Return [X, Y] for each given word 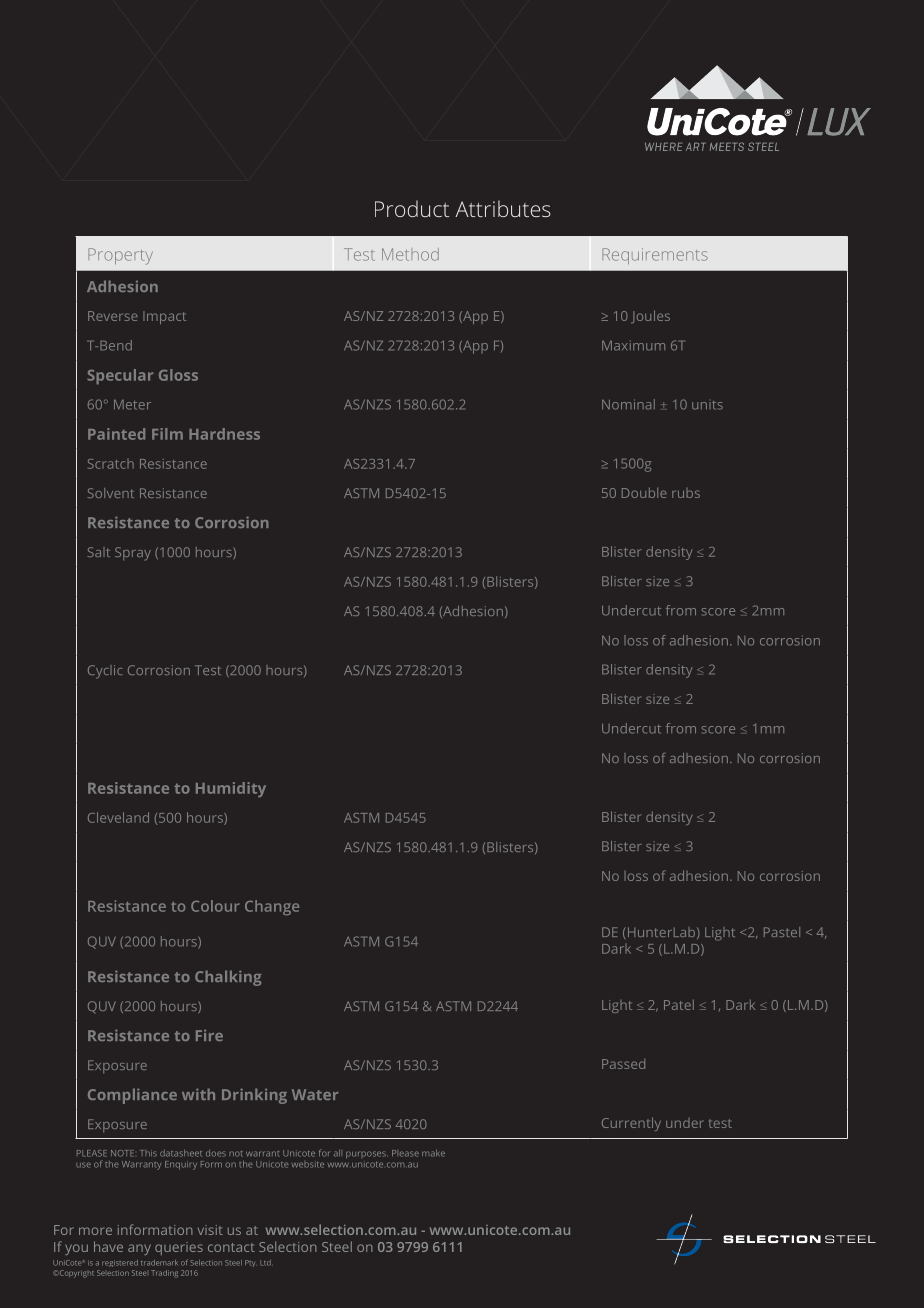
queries [179, 1248]
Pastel [782, 932]
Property [120, 256]
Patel [679, 1004]
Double [644, 492]
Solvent [110, 493]
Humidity [231, 789]
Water [315, 1094]
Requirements [655, 256]
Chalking [228, 978]
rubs [686, 493]
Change [272, 907]
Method [410, 254]
